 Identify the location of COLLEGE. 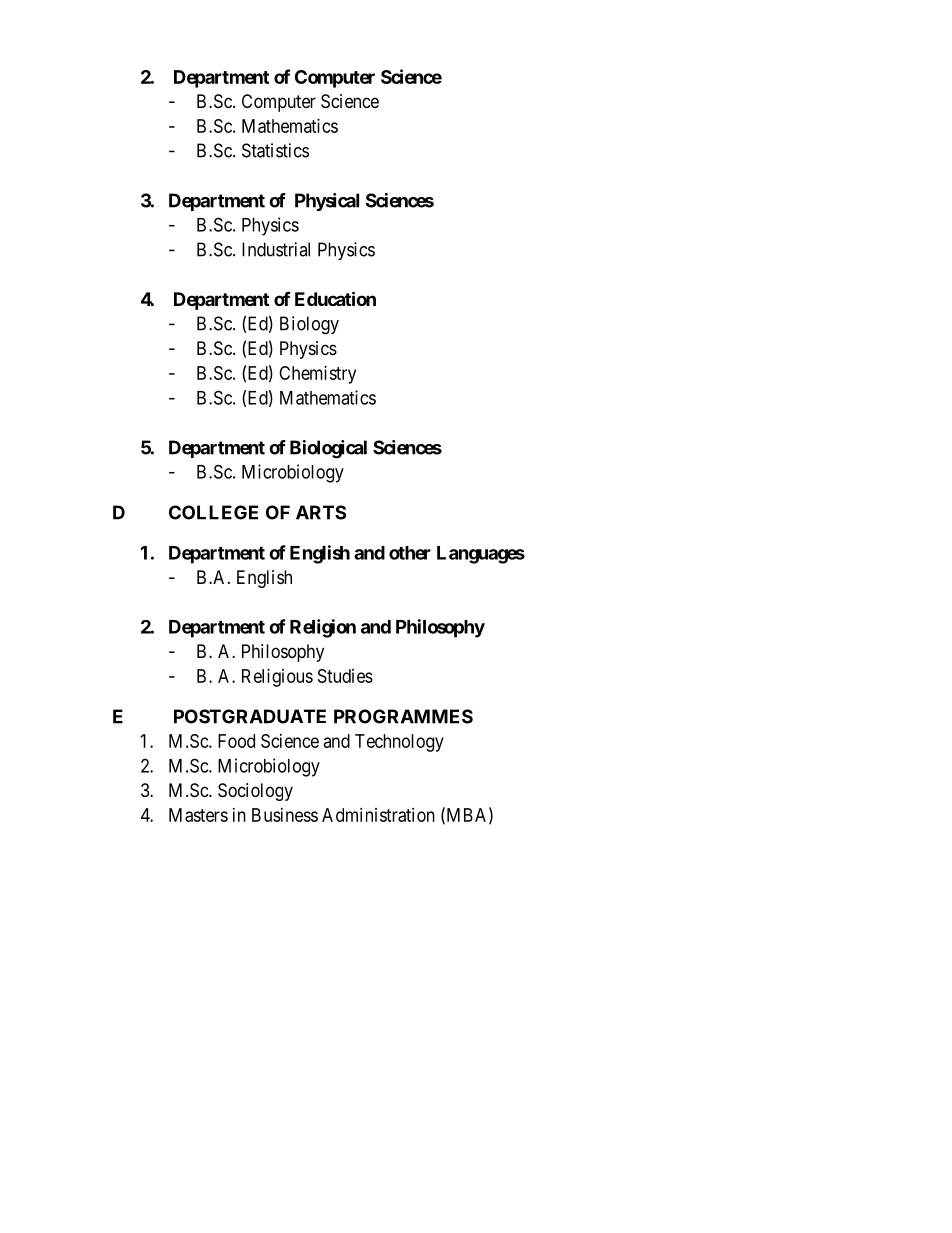
(213, 512).
